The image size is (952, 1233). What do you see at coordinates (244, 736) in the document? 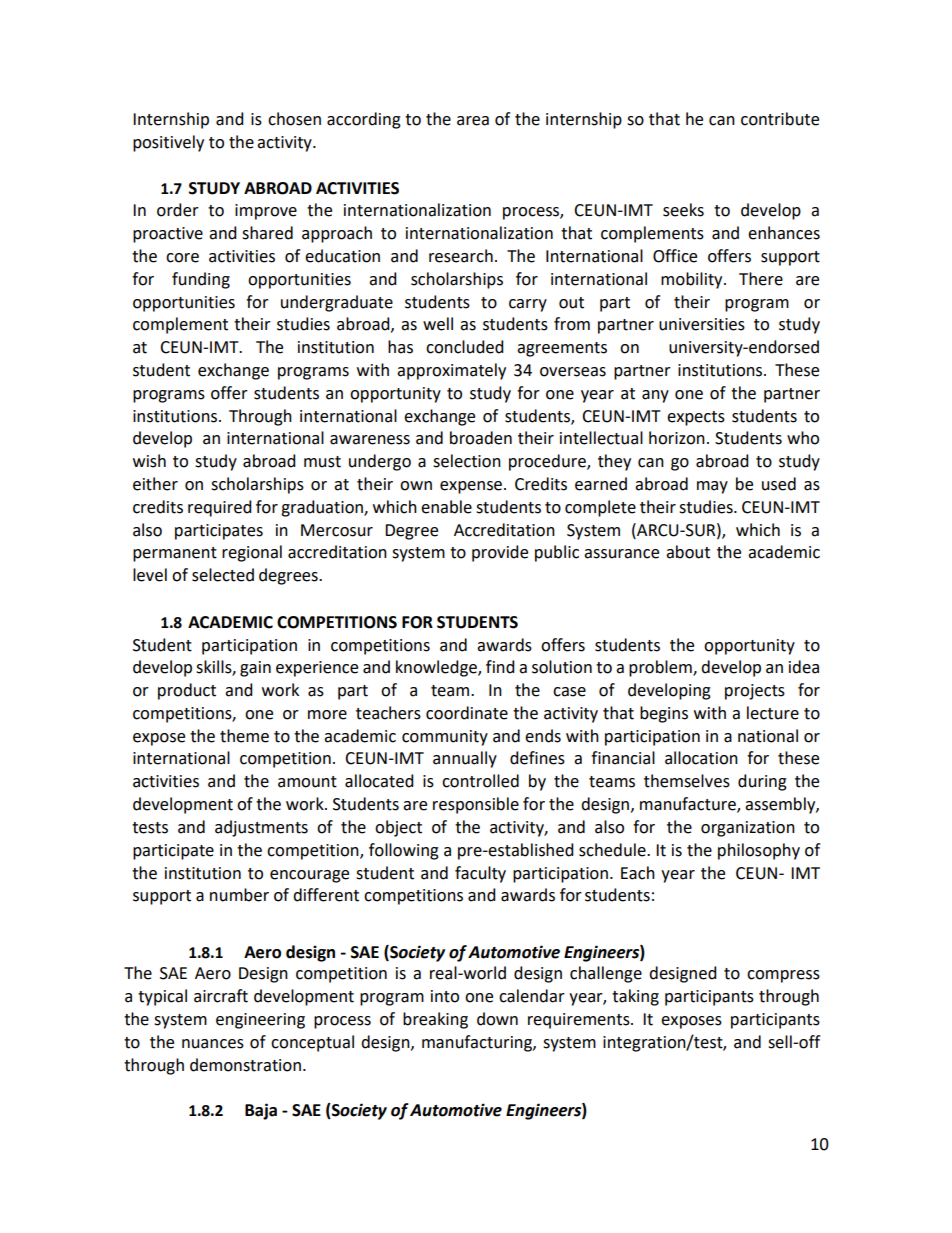
I see `theme` at bounding box center [244, 736].
